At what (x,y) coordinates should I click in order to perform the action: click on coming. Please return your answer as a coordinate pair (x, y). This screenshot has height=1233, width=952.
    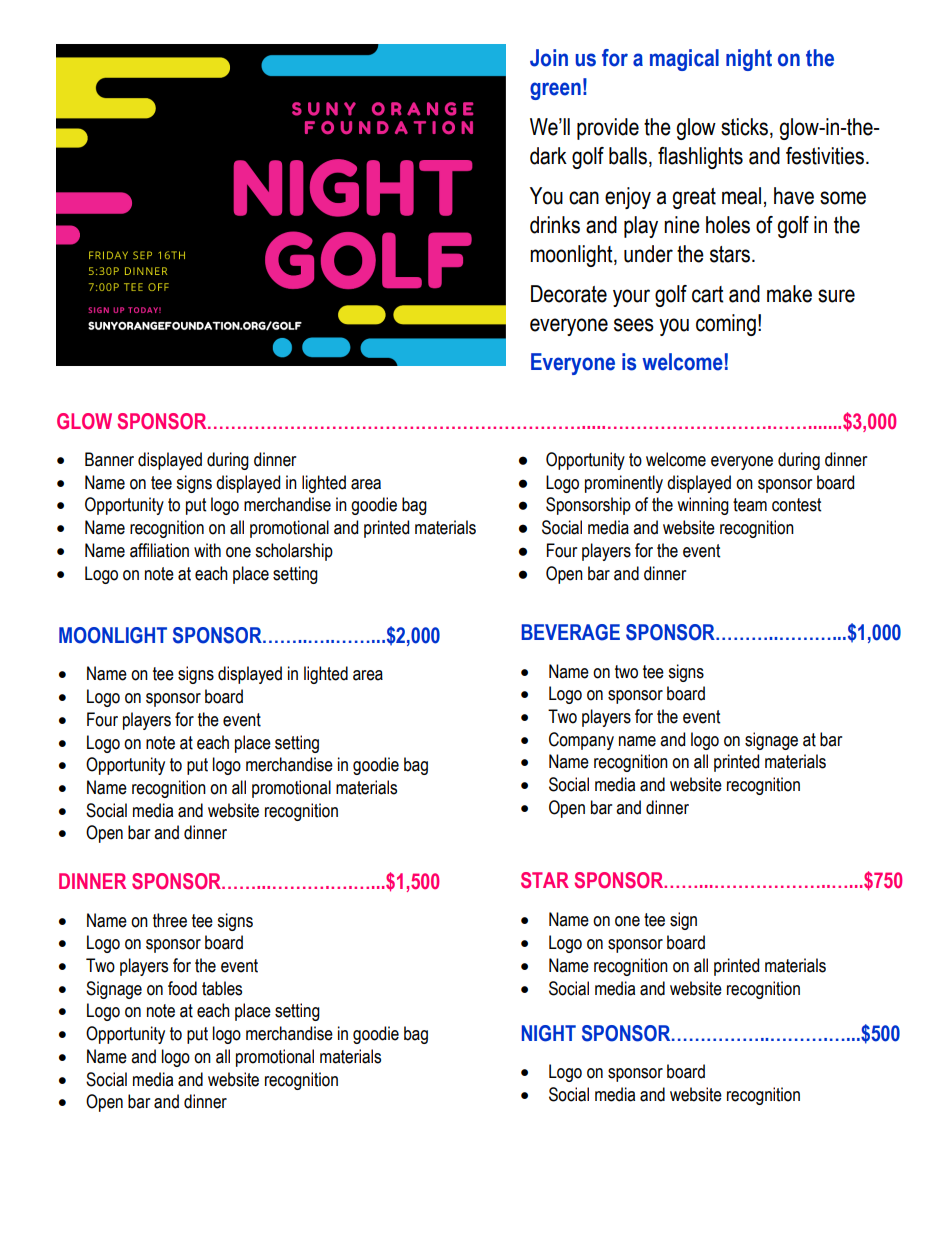
    Looking at the image, I should click on (726, 325).
